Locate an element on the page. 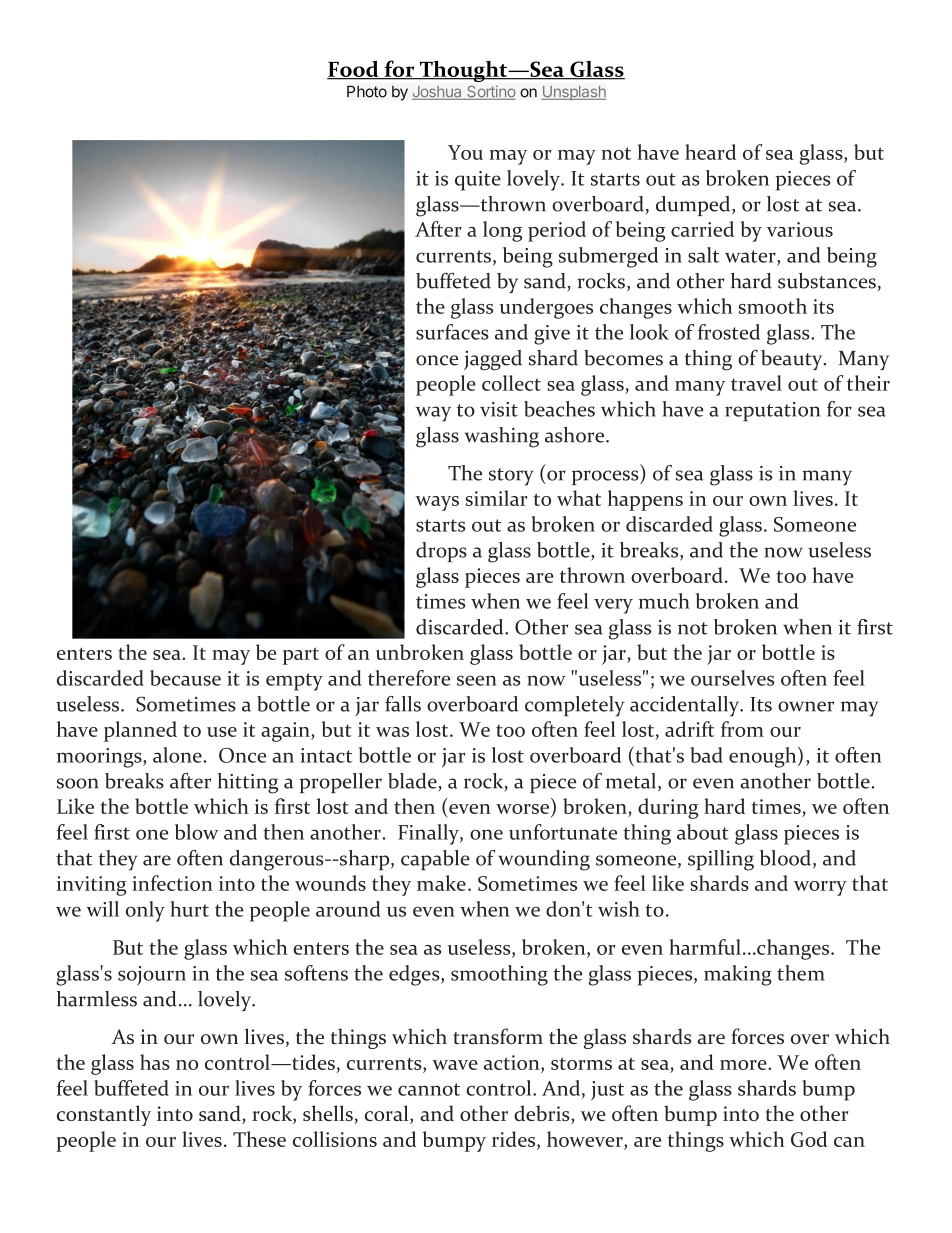  surfaces is located at coordinates (452, 332).
